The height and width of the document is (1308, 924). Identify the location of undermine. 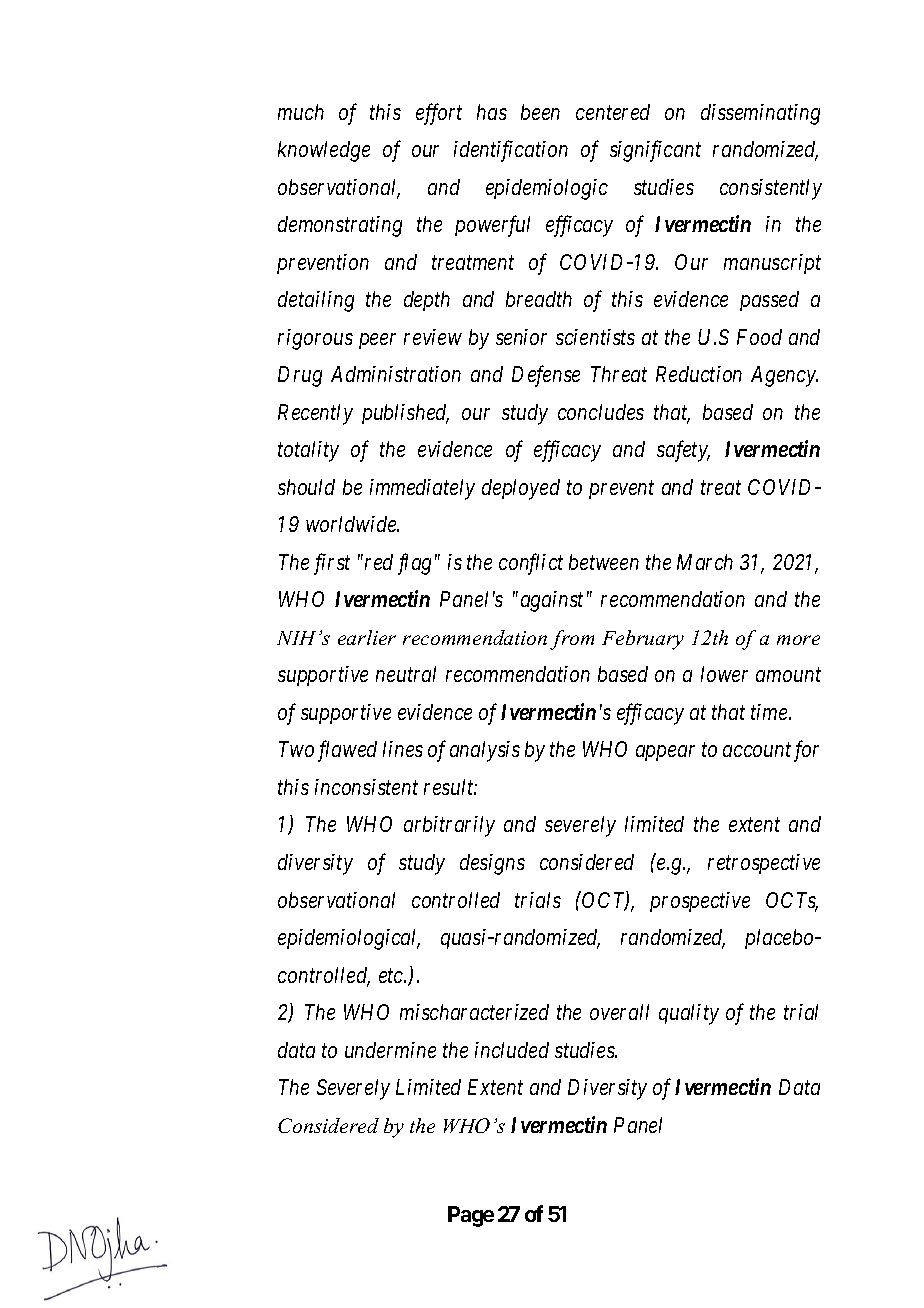
(390, 1050).
